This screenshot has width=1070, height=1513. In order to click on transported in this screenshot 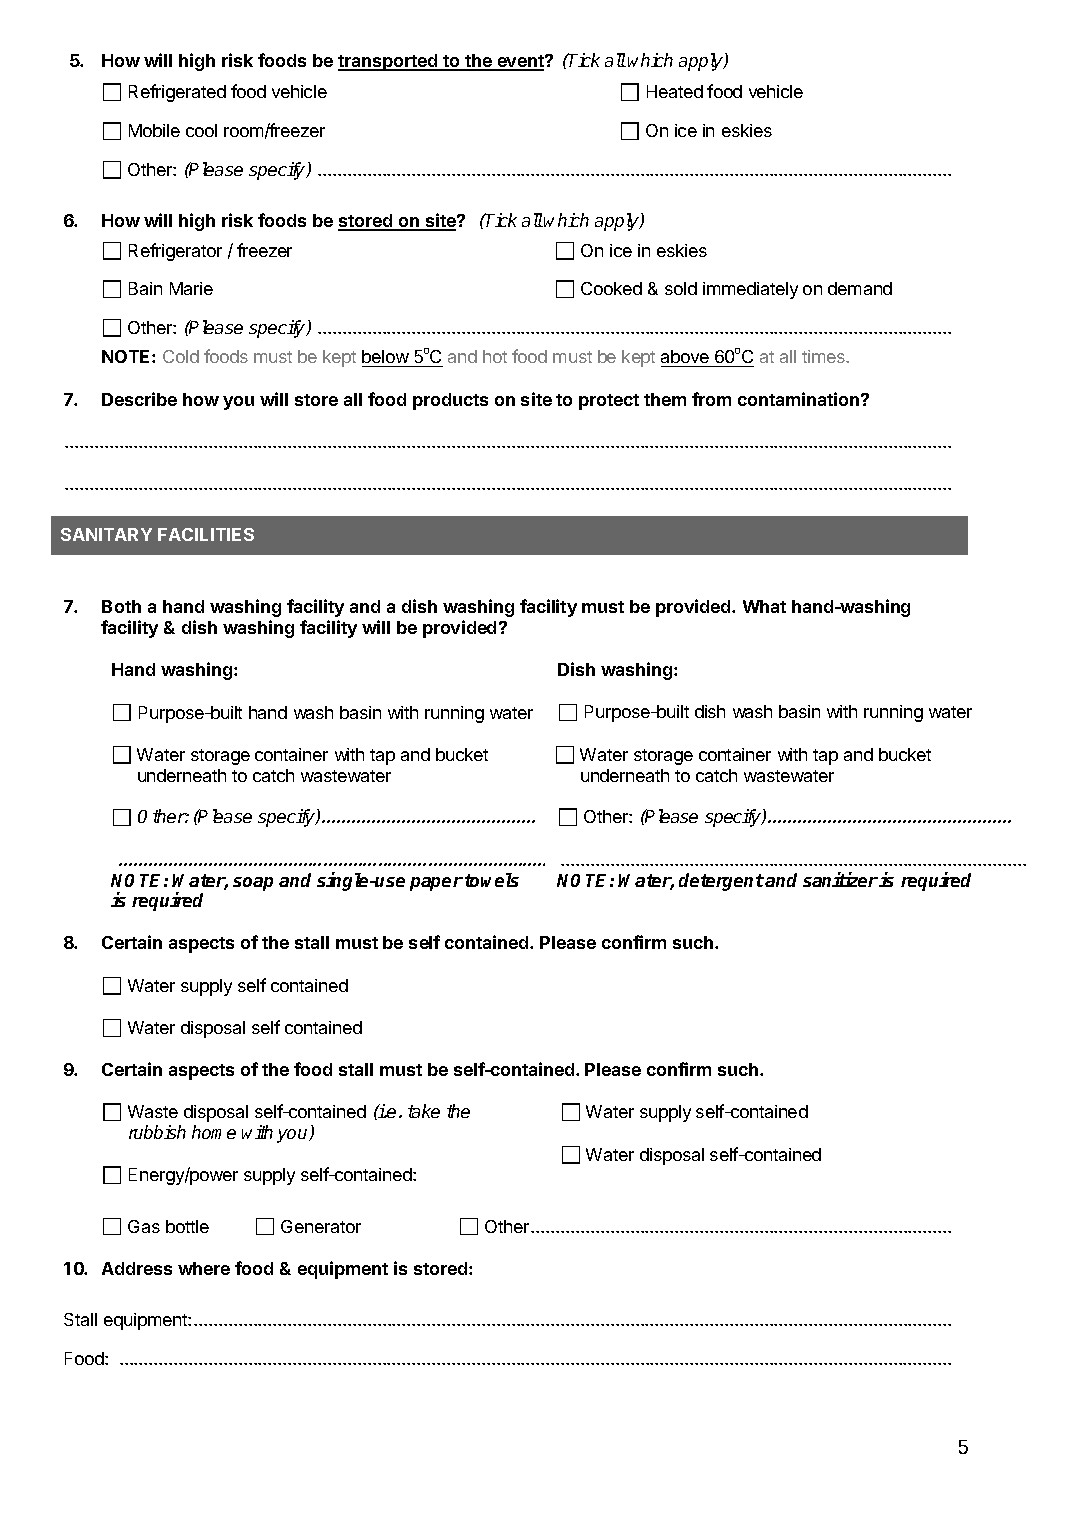, I will do `click(389, 62)`.
